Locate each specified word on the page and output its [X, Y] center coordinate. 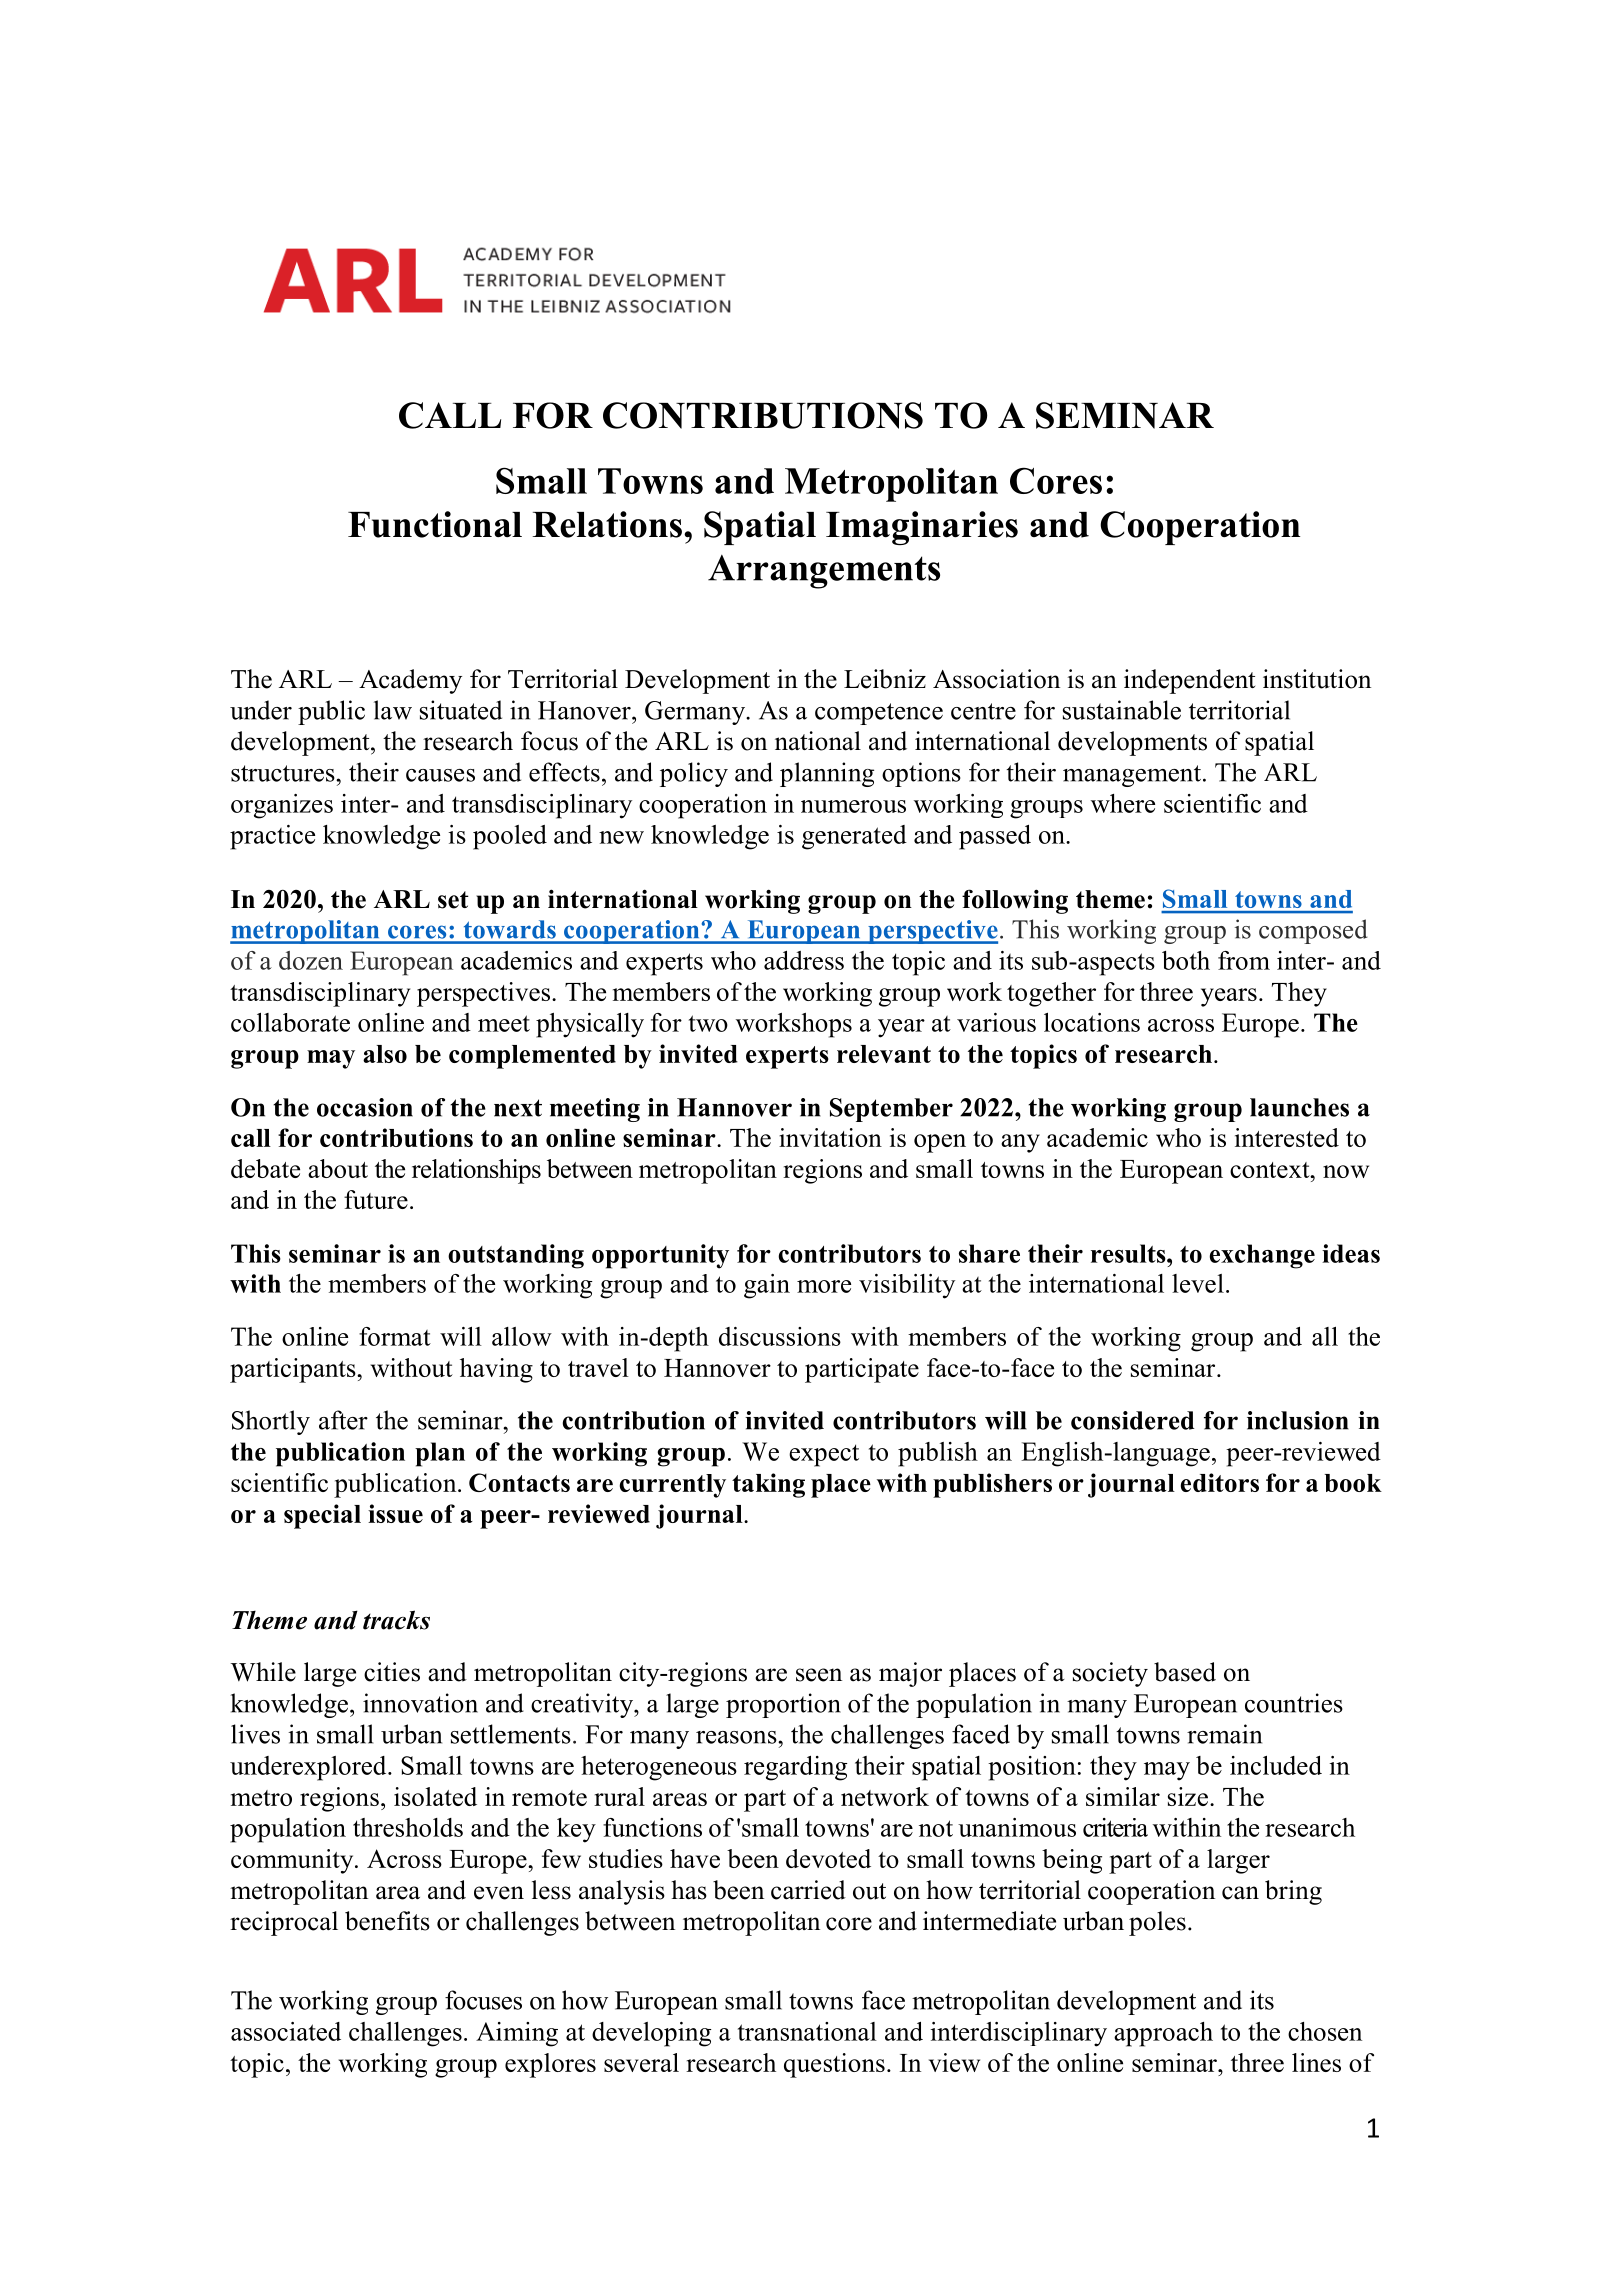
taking [768, 1485]
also [385, 1054]
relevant [884, 1054]
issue [395, 1513]
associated [286, 2031]
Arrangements [824, 572]
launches [1299, 1107]
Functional [435, 524]
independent [1189, 681]
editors [1220, 1482]
